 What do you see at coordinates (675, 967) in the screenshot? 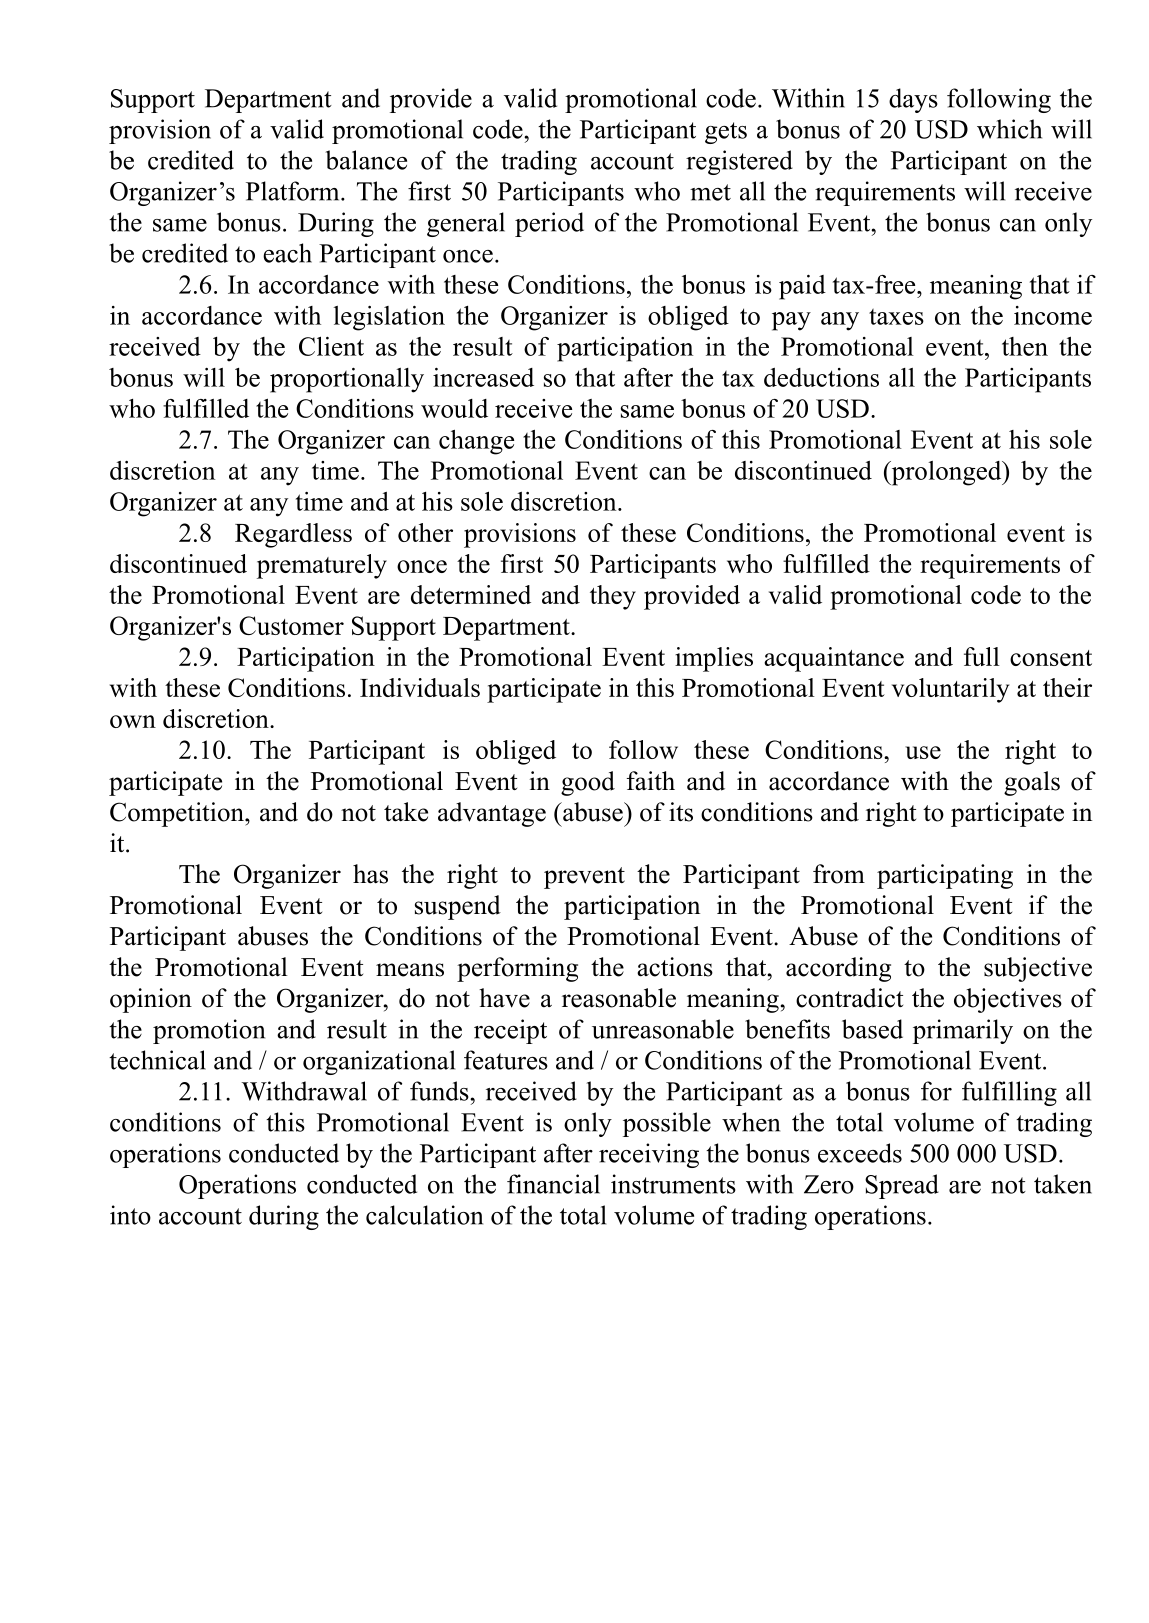
I see `actions` at bounding box center [675, 967].
